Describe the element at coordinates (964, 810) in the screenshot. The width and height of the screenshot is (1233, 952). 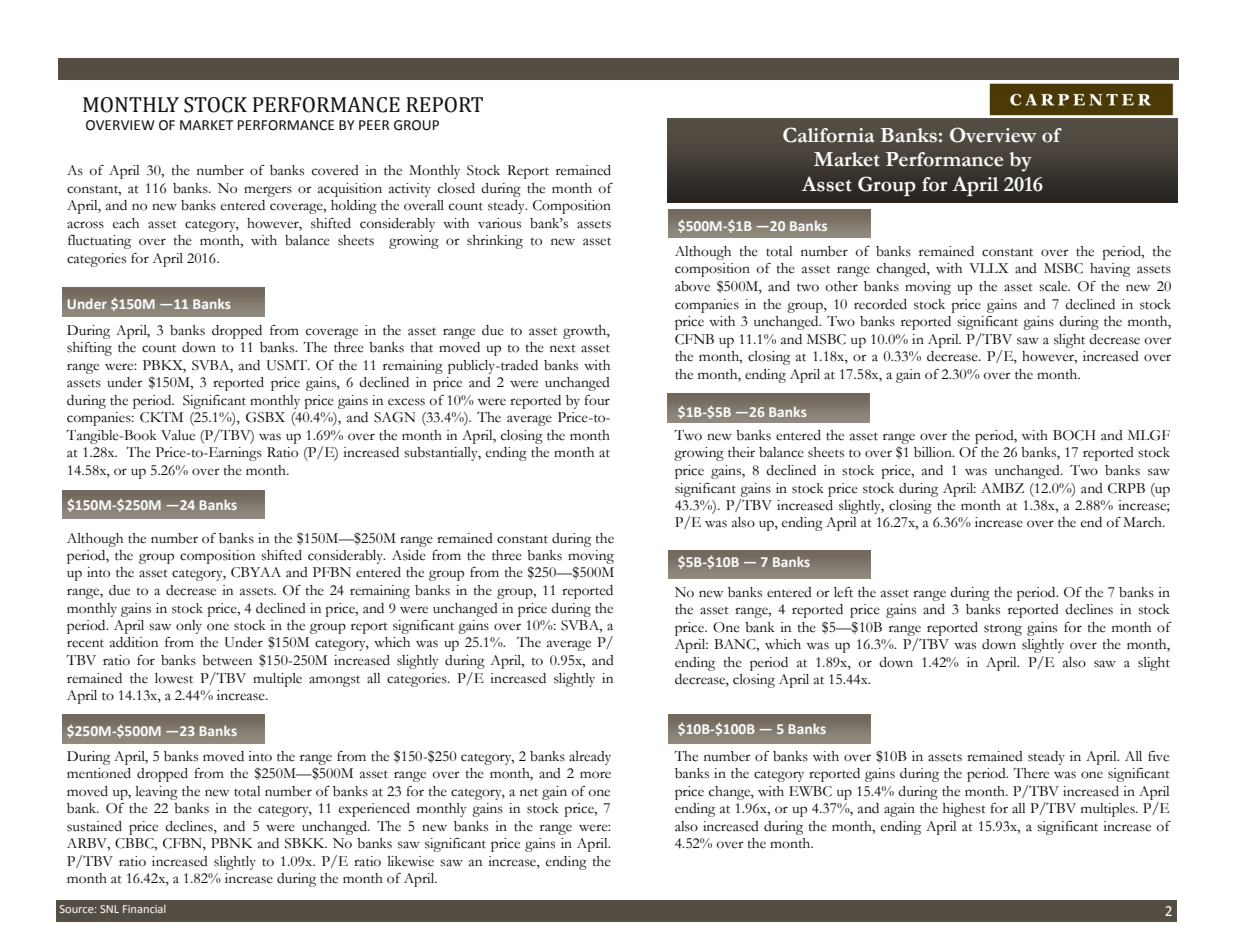
I see `highest` at that location.
